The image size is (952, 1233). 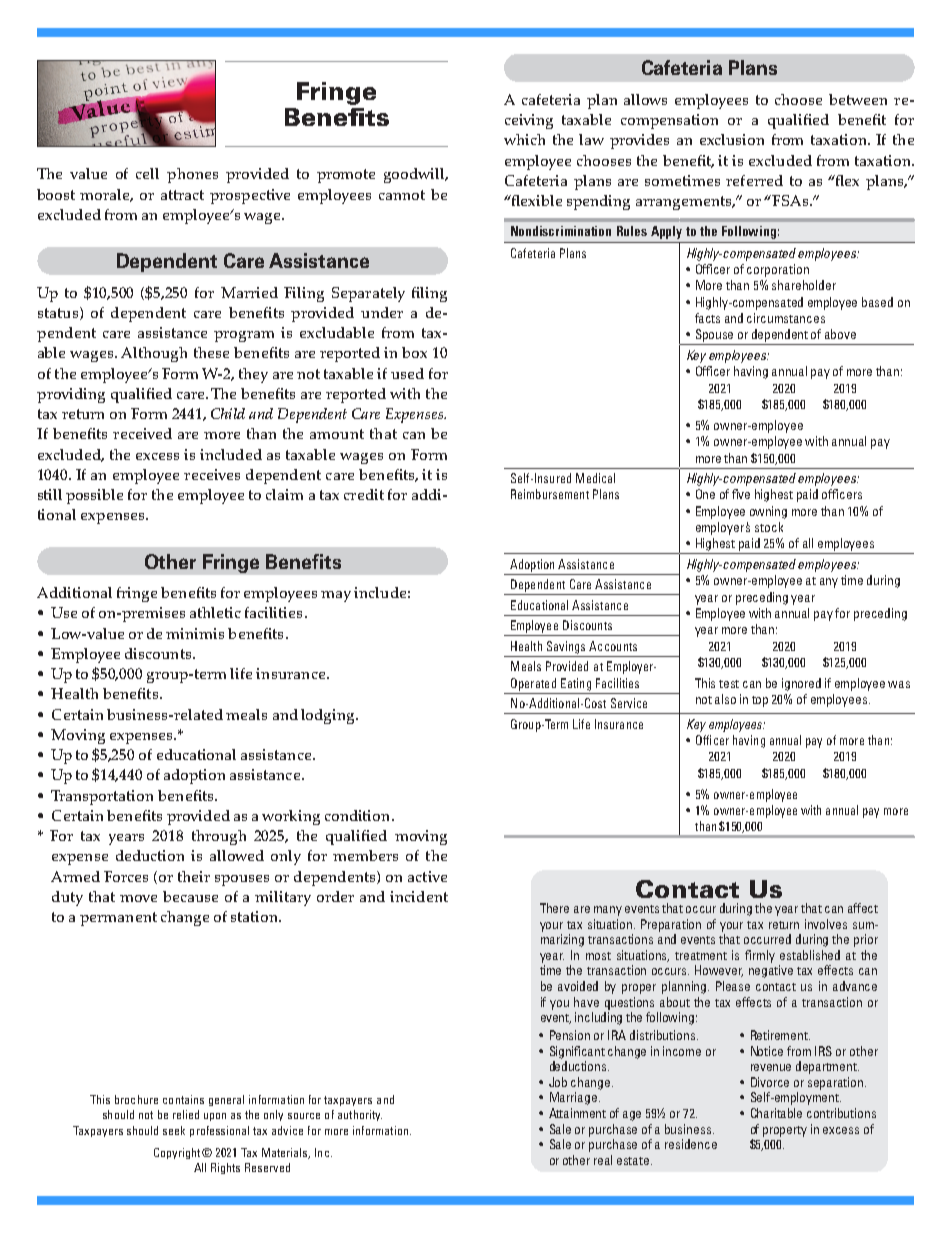 I want to click on ignored, so click(x=801, y=684).
